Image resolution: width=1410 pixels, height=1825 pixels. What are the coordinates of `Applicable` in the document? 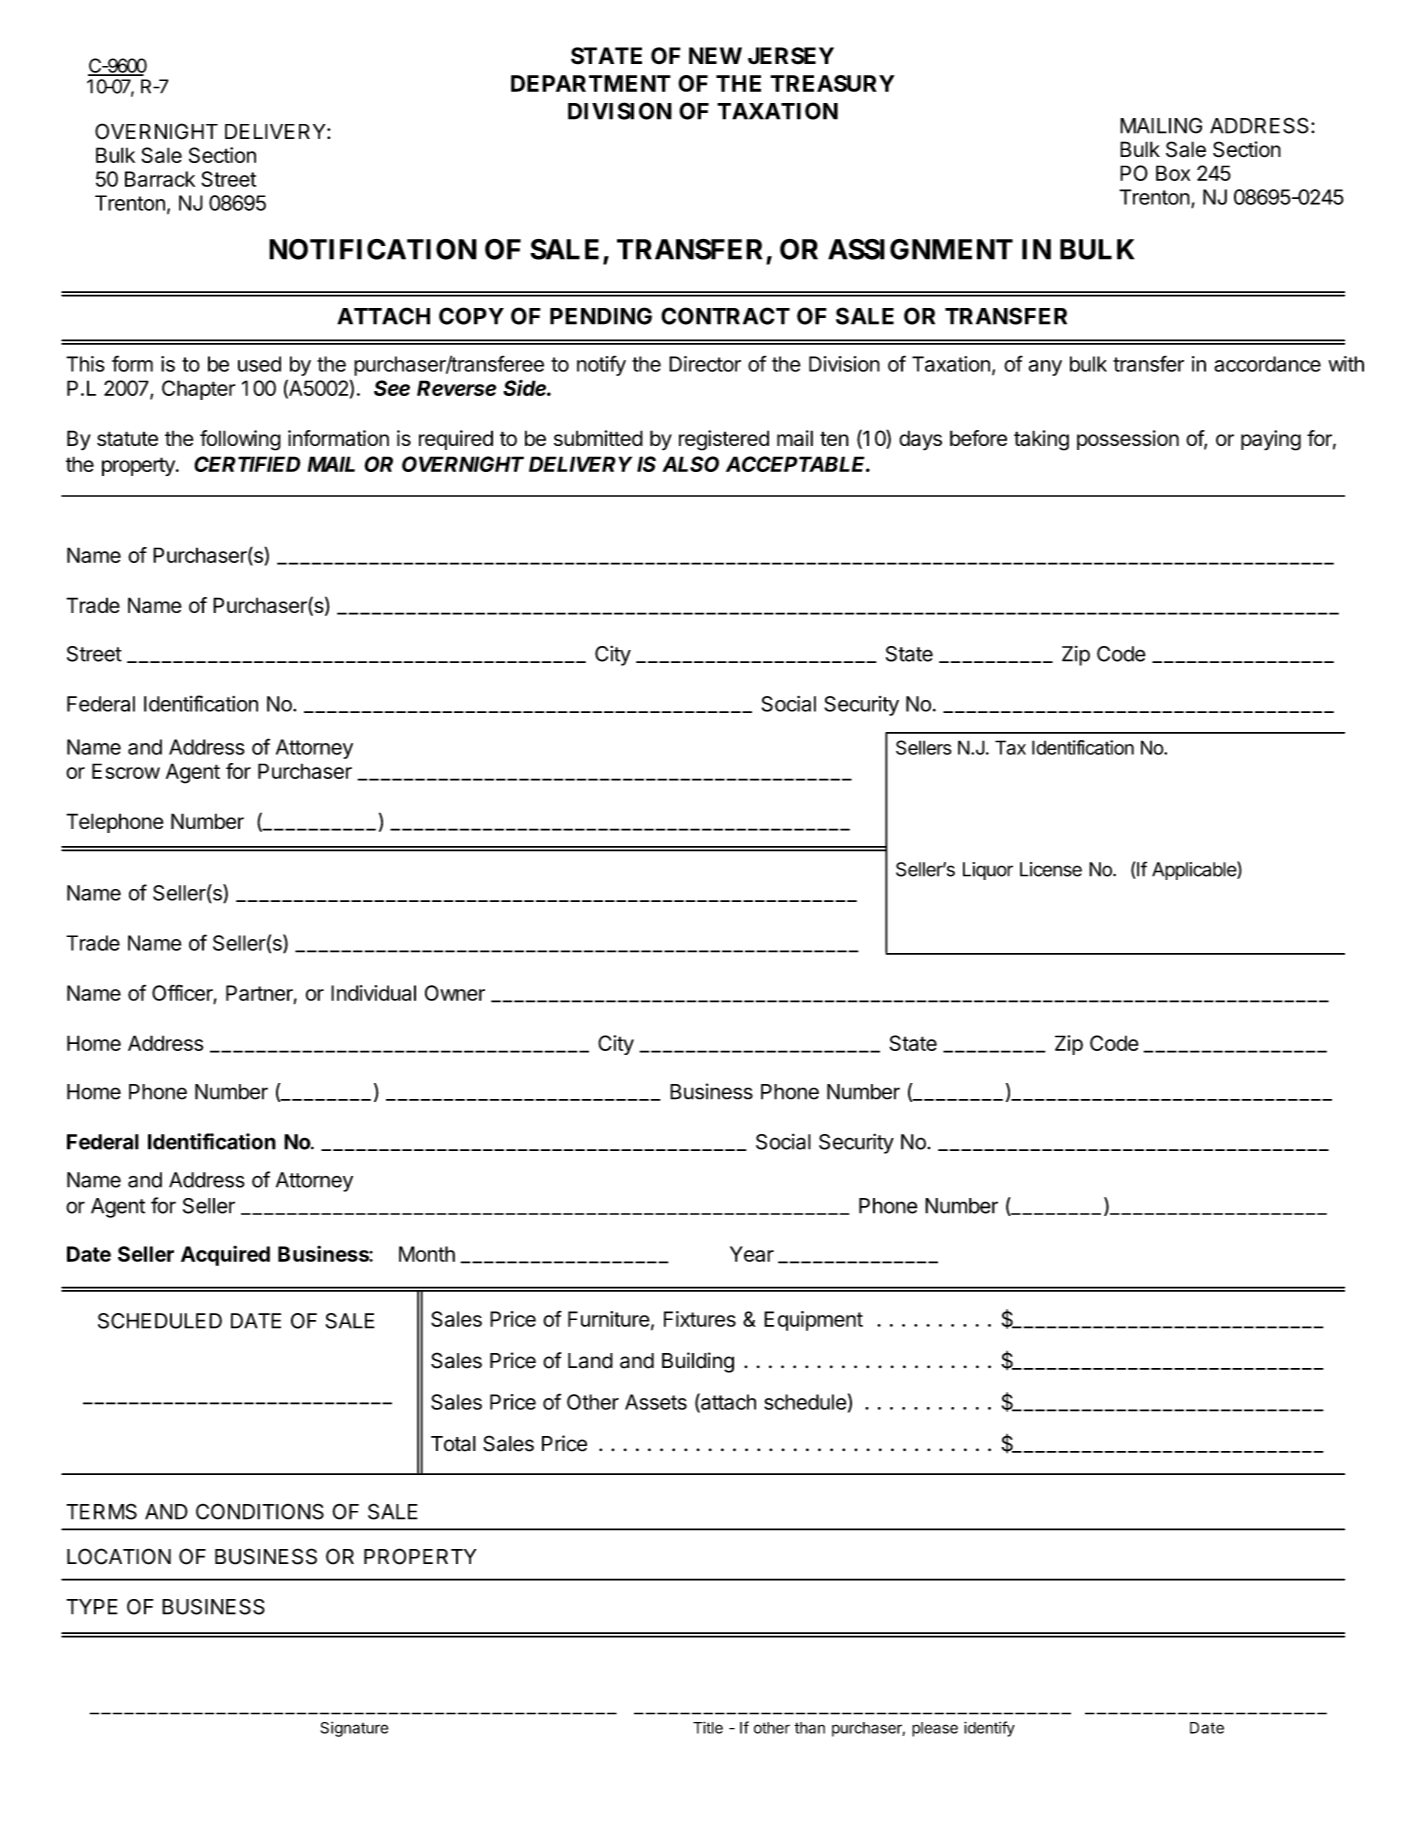 It's located at (1195, 870).
